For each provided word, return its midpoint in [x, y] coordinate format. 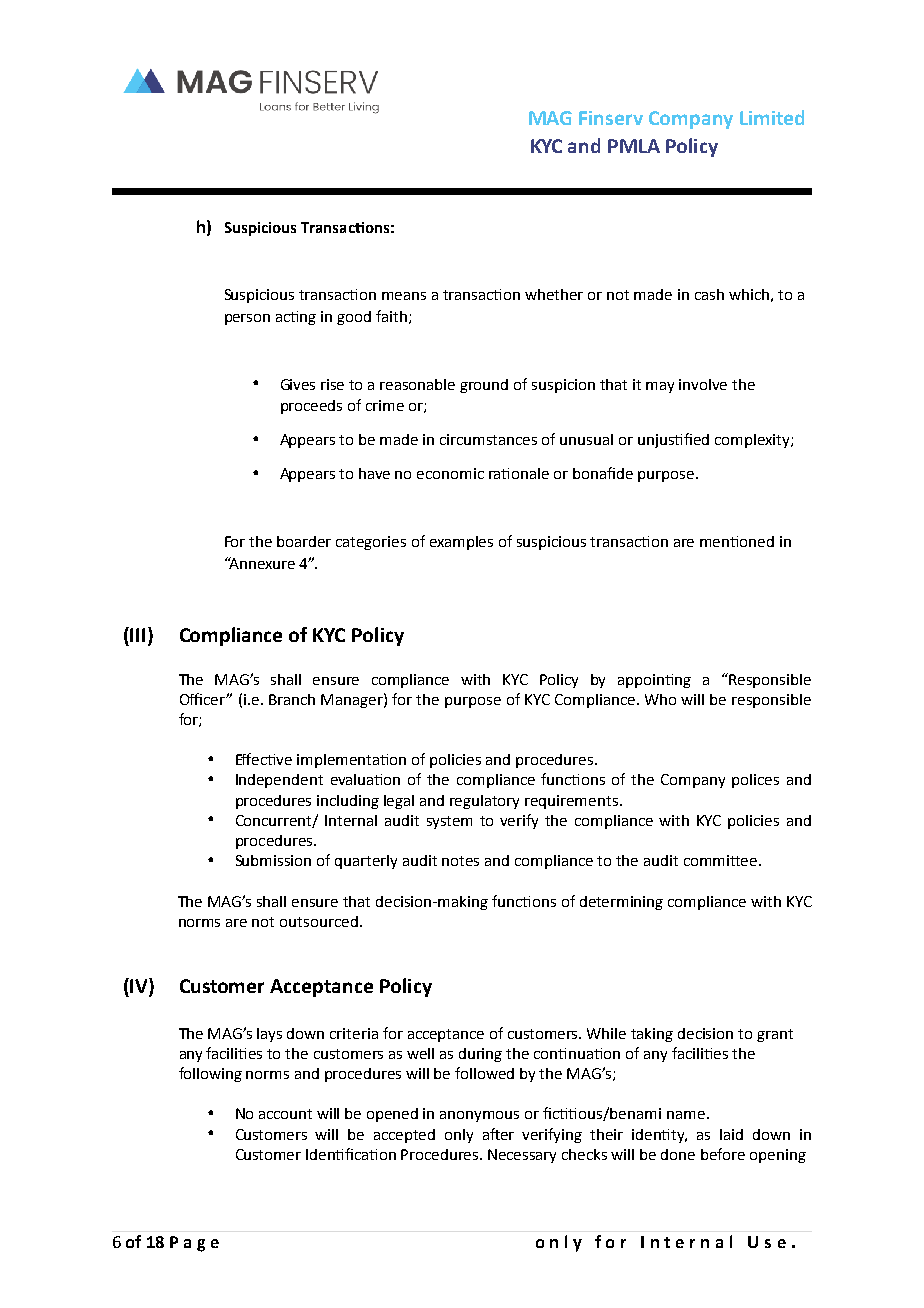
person [247, 319]
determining [621, 903]
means [404, 296]
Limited [772, 117]
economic [450, 473]
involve [703, 384]
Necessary [522, 1156]
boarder [304, 541]
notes [460, 861]
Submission [273, 860]
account [285, 1114]
